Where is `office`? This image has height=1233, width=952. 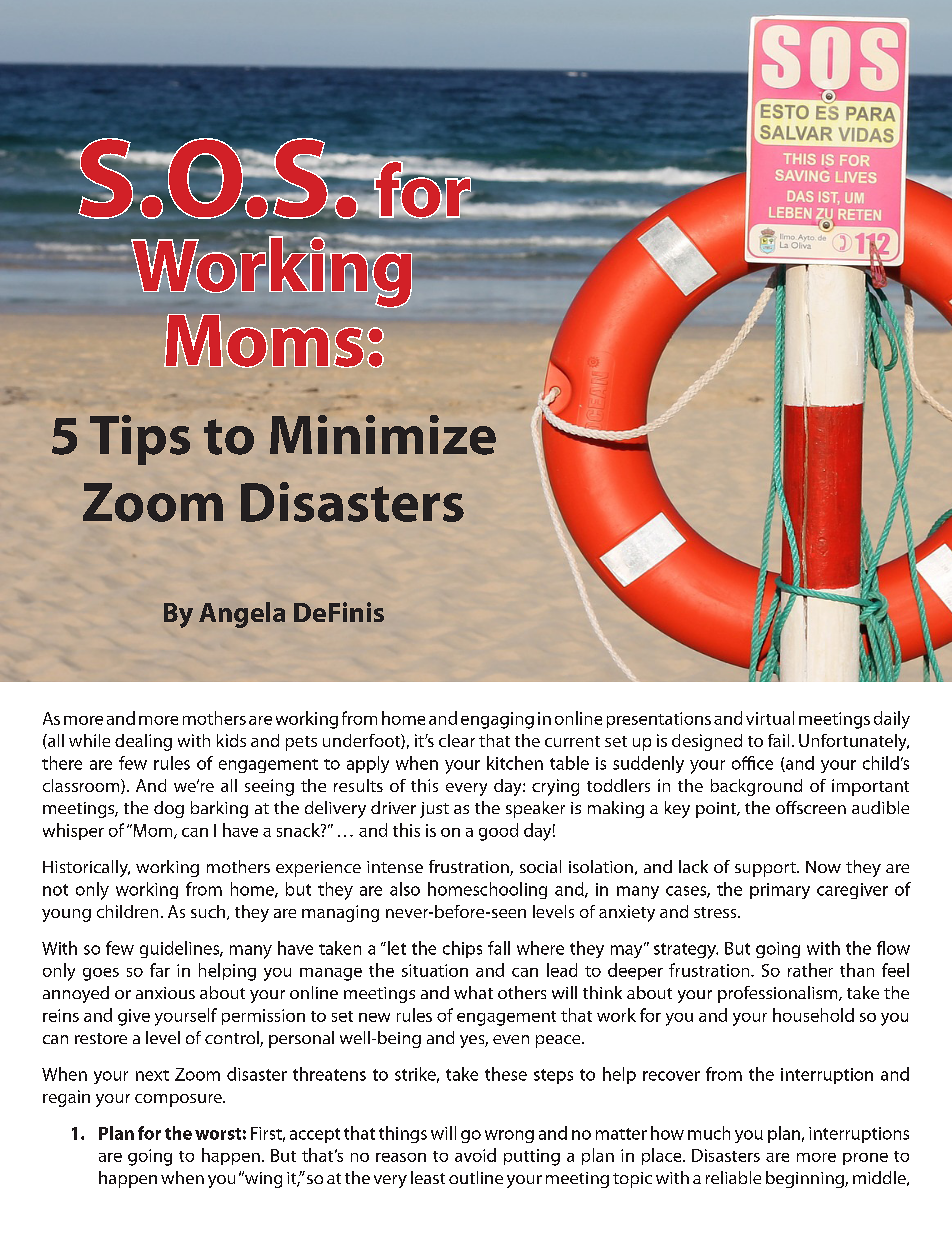 office is located at coordinates (752, 763).
